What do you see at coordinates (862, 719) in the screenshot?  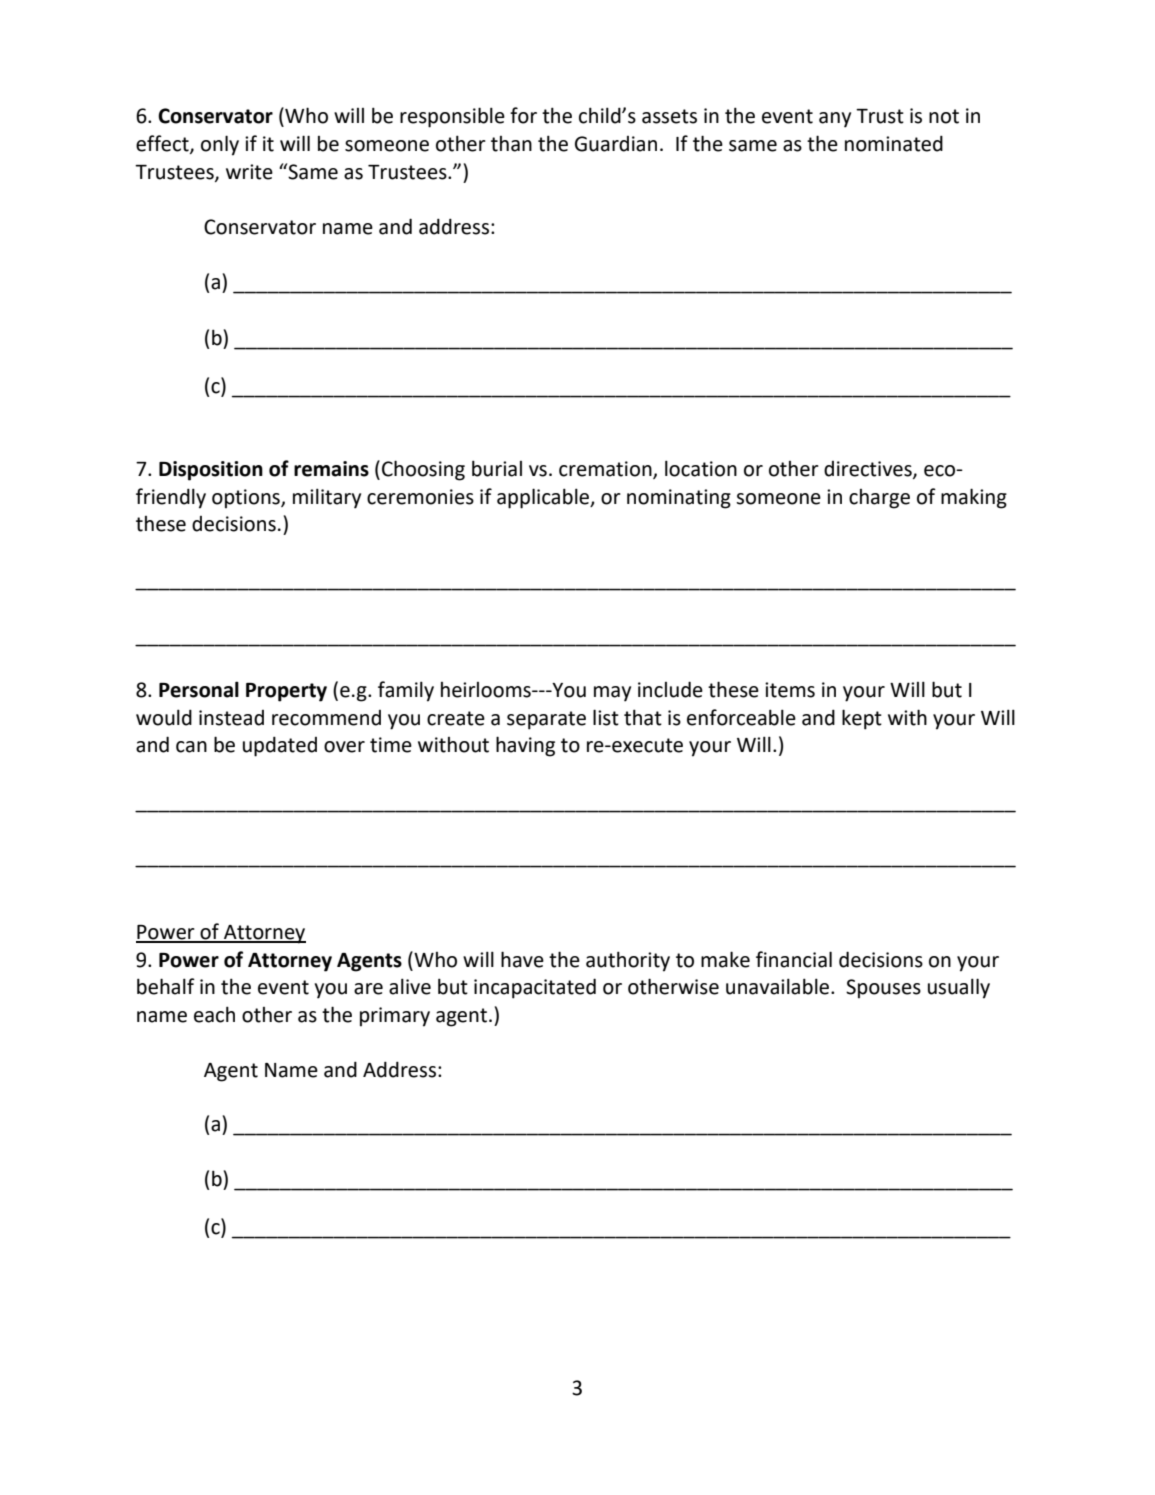 I see `kept` at bounding box center [862, 719].
